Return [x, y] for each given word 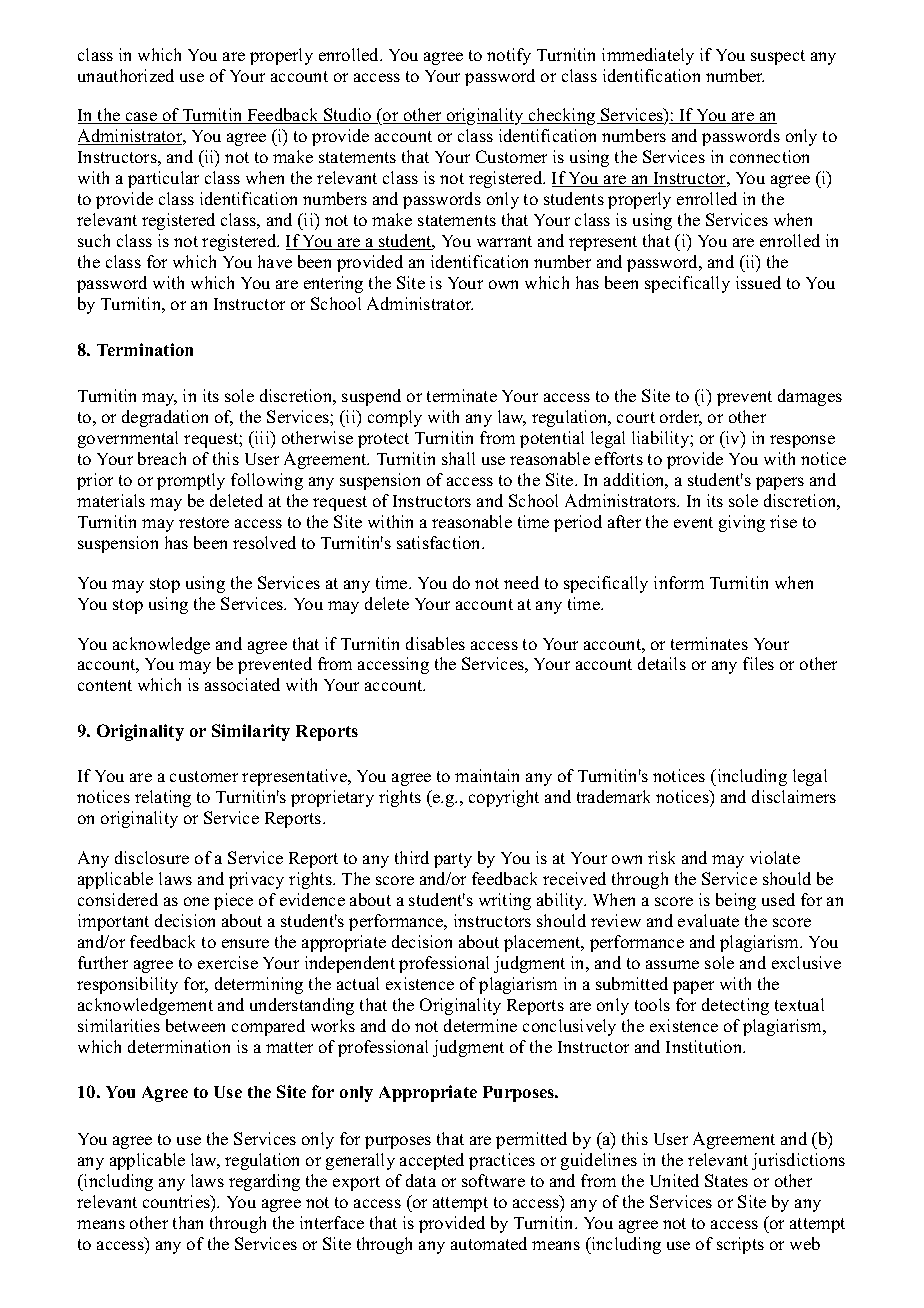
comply [395, 418]
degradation [165, 418]
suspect [778, 57]
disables [435, 643]
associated [242, 684]
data [421, 1180]
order [681, 418]
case [141, 118]
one [196, 901]
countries [177, 1201]
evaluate [708, 920]
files [758, 663]
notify [509, 56]
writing [505, 901]
